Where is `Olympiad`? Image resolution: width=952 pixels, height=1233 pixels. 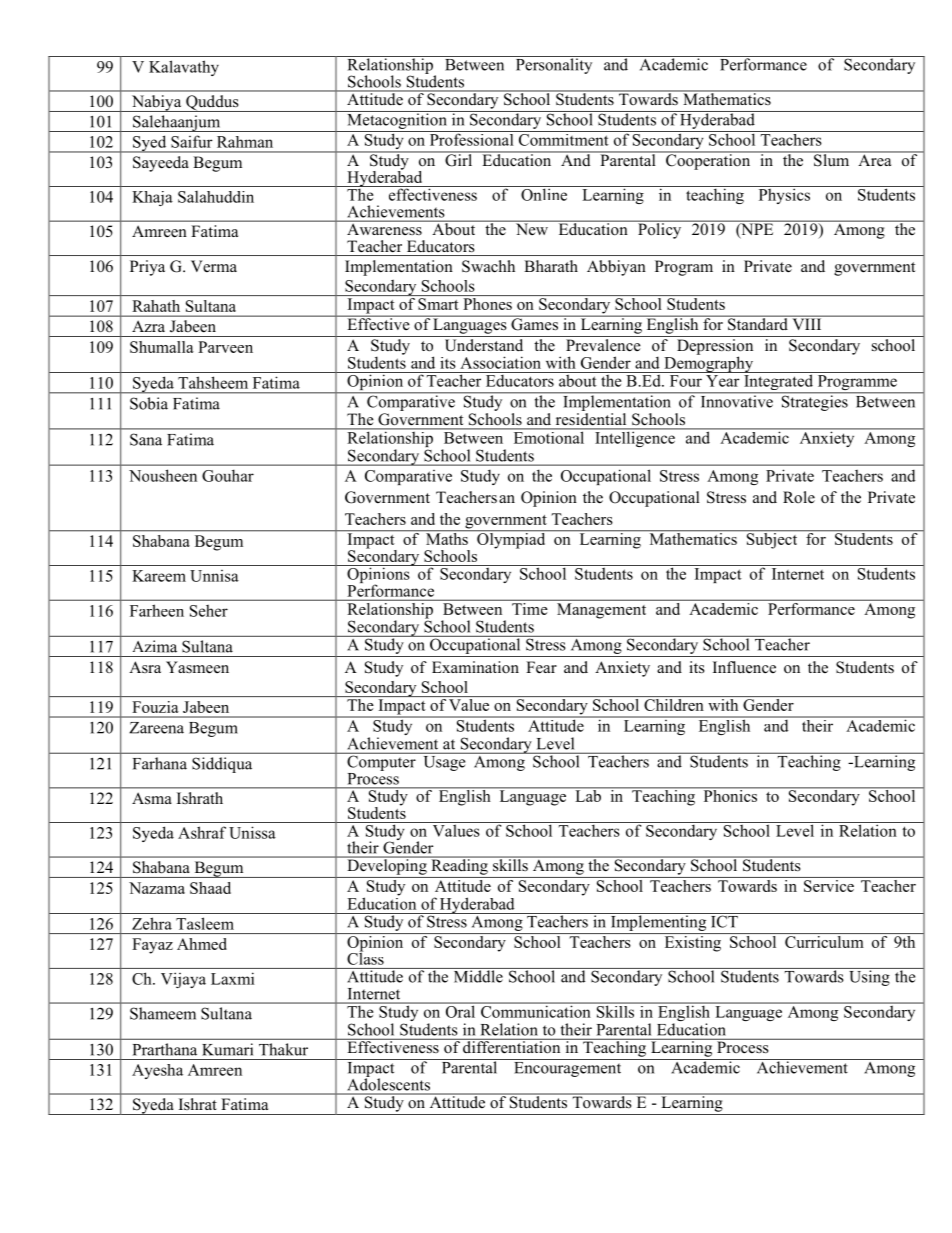 Olympiad is located at coordinates (511, 539).
